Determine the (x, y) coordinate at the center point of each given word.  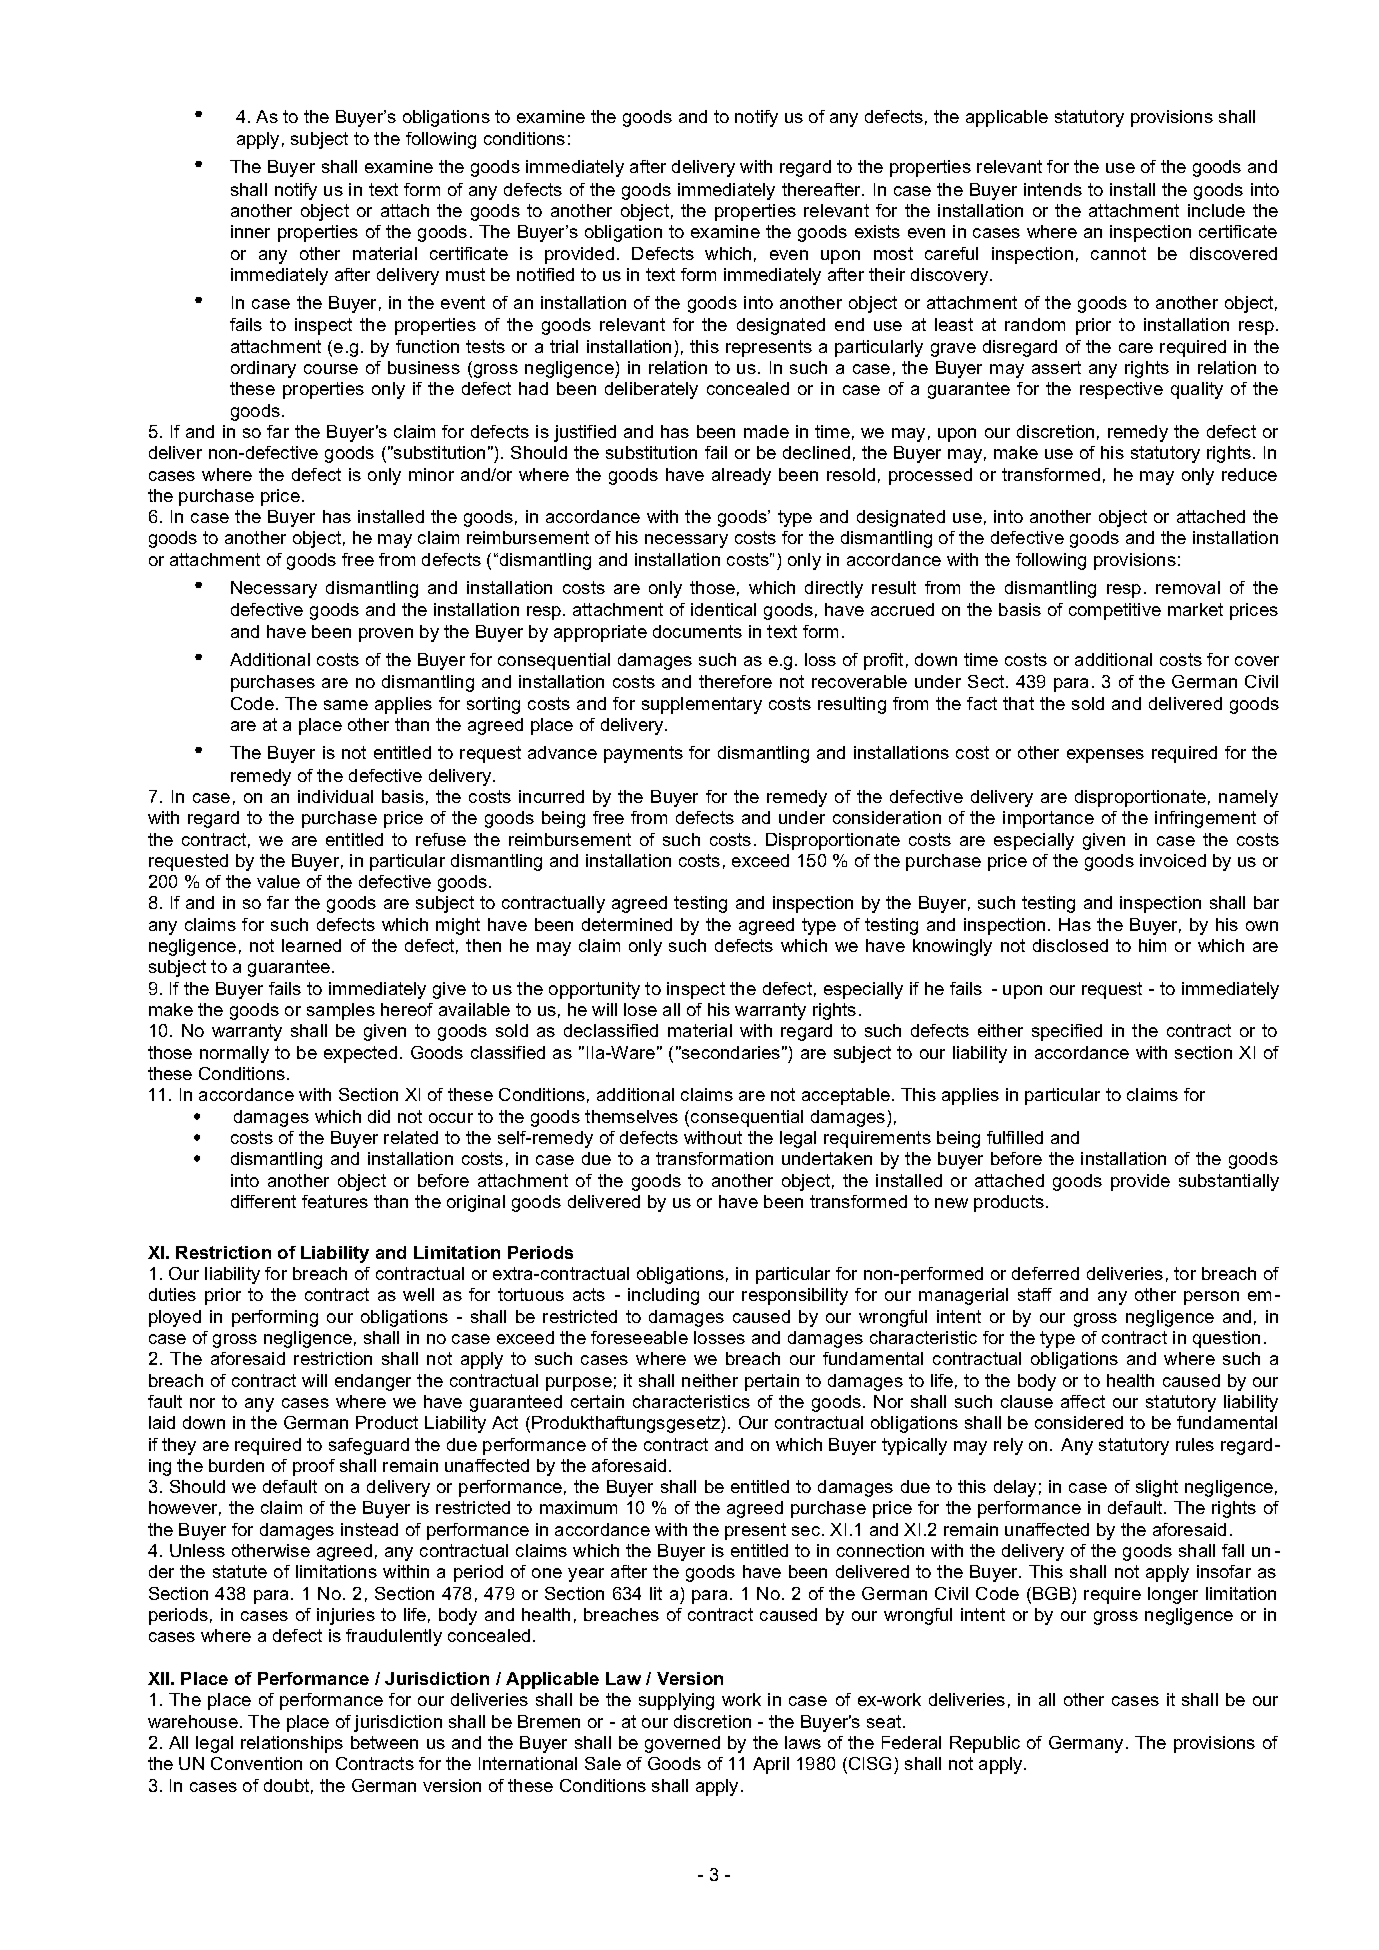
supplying (676, 1701)
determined (627, 924)
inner (250, 231)
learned (311, 945)
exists (877, 231)
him (1152, 945)
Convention (256, 1763)
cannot (1118, 253)
